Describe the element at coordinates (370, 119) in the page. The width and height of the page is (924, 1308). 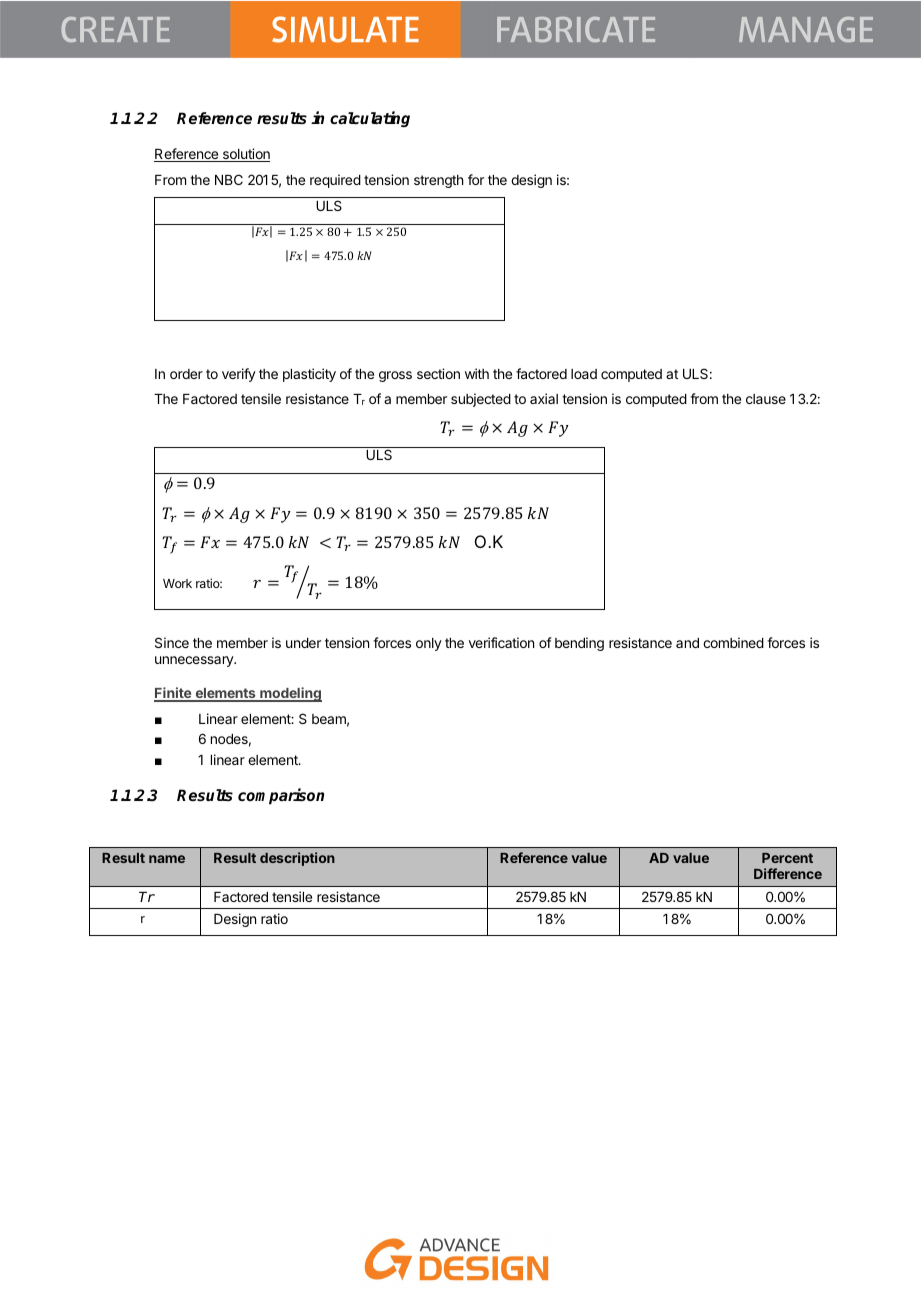
I see `calculating` at that location.
